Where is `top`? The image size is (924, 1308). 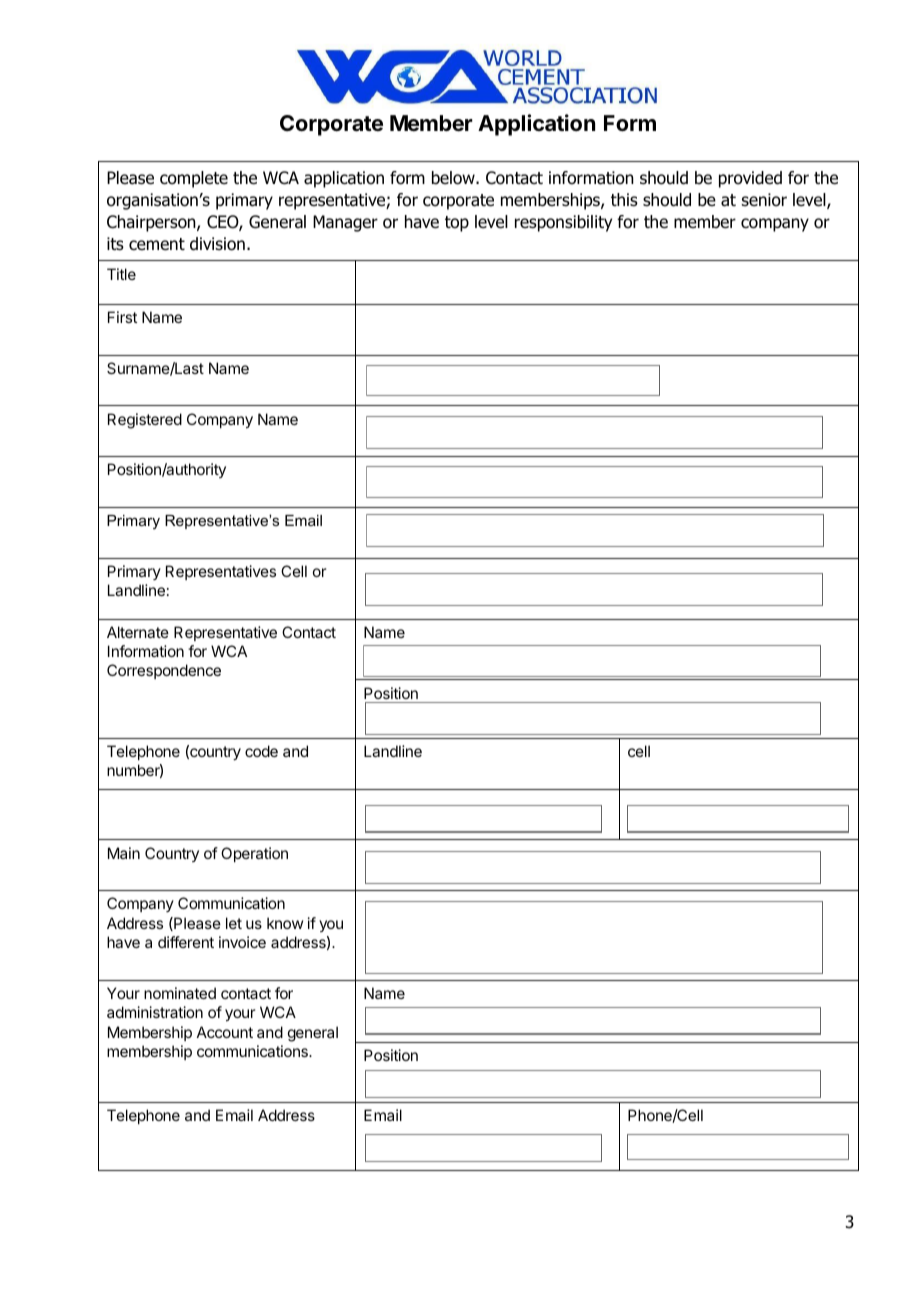
top is located at coordinates (457, 224).
